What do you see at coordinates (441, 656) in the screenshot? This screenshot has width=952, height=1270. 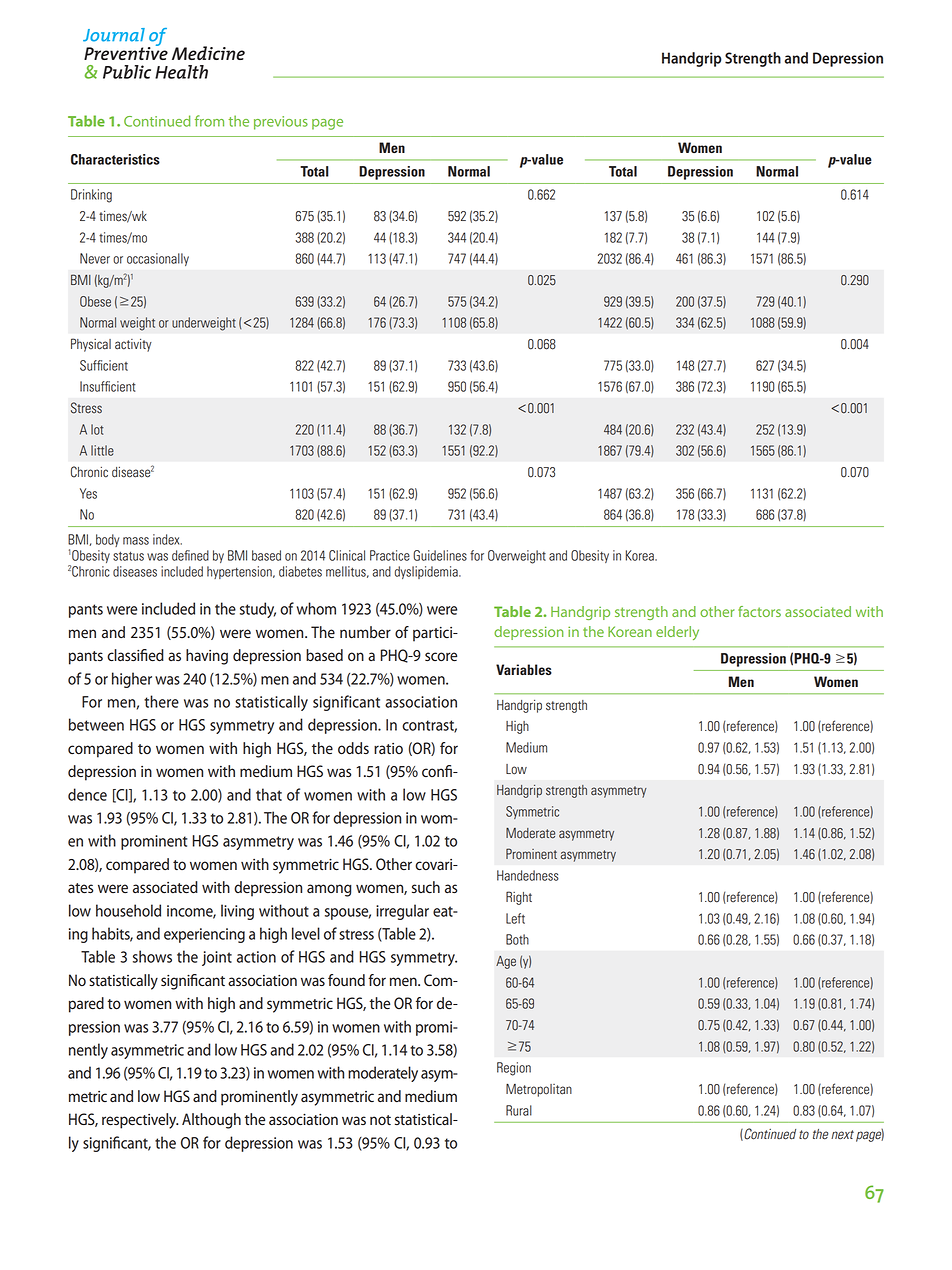 I see `score` at bounding box center [441, 656].
